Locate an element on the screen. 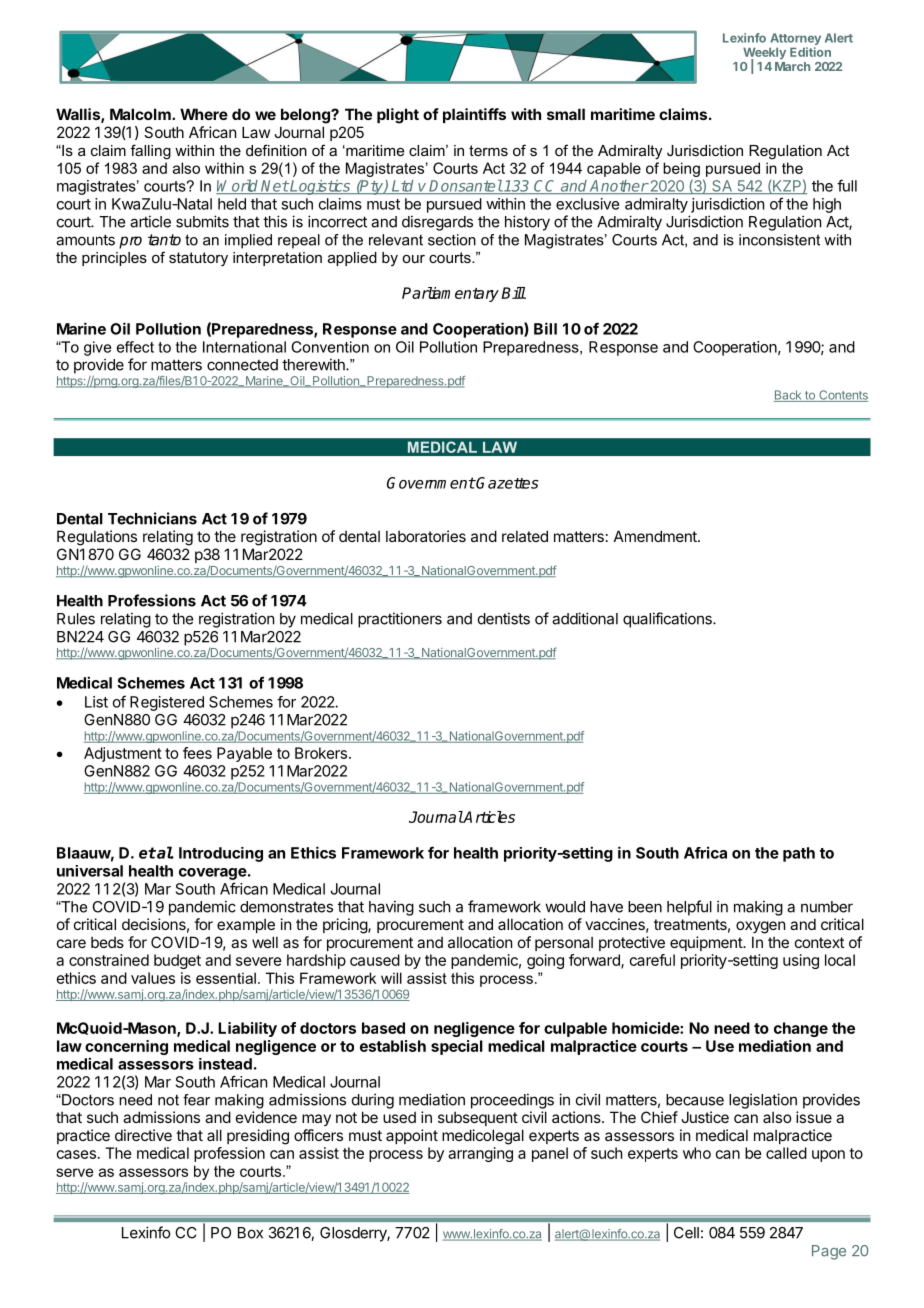 The image size is (924, 1308). Introducing is located at coordinates (221, 854).
